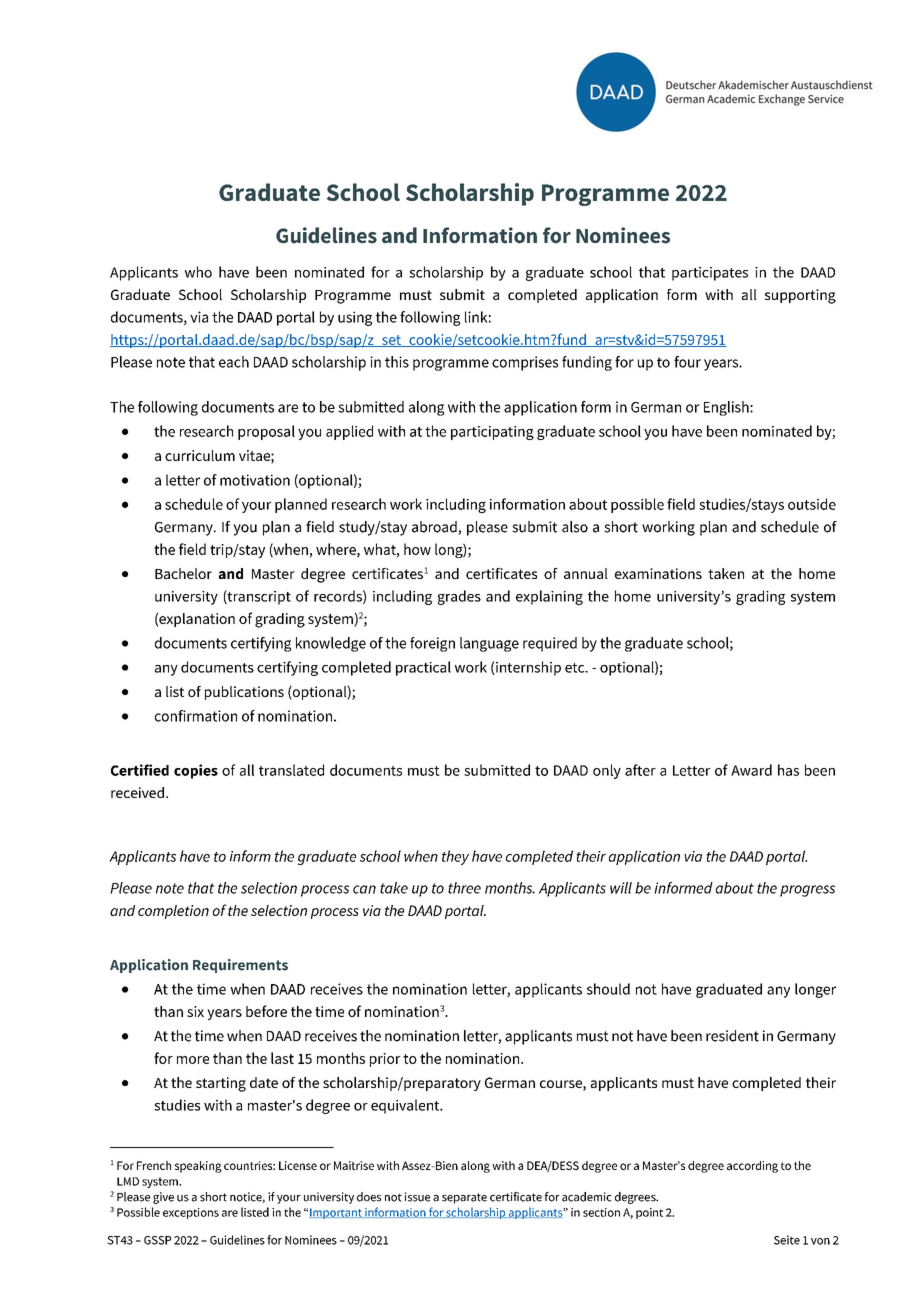 Image resolution: width=924 pixels, height=1308 pixels. Describe the element at coordinates (198, 272) in the image. I see `who` at that location.
